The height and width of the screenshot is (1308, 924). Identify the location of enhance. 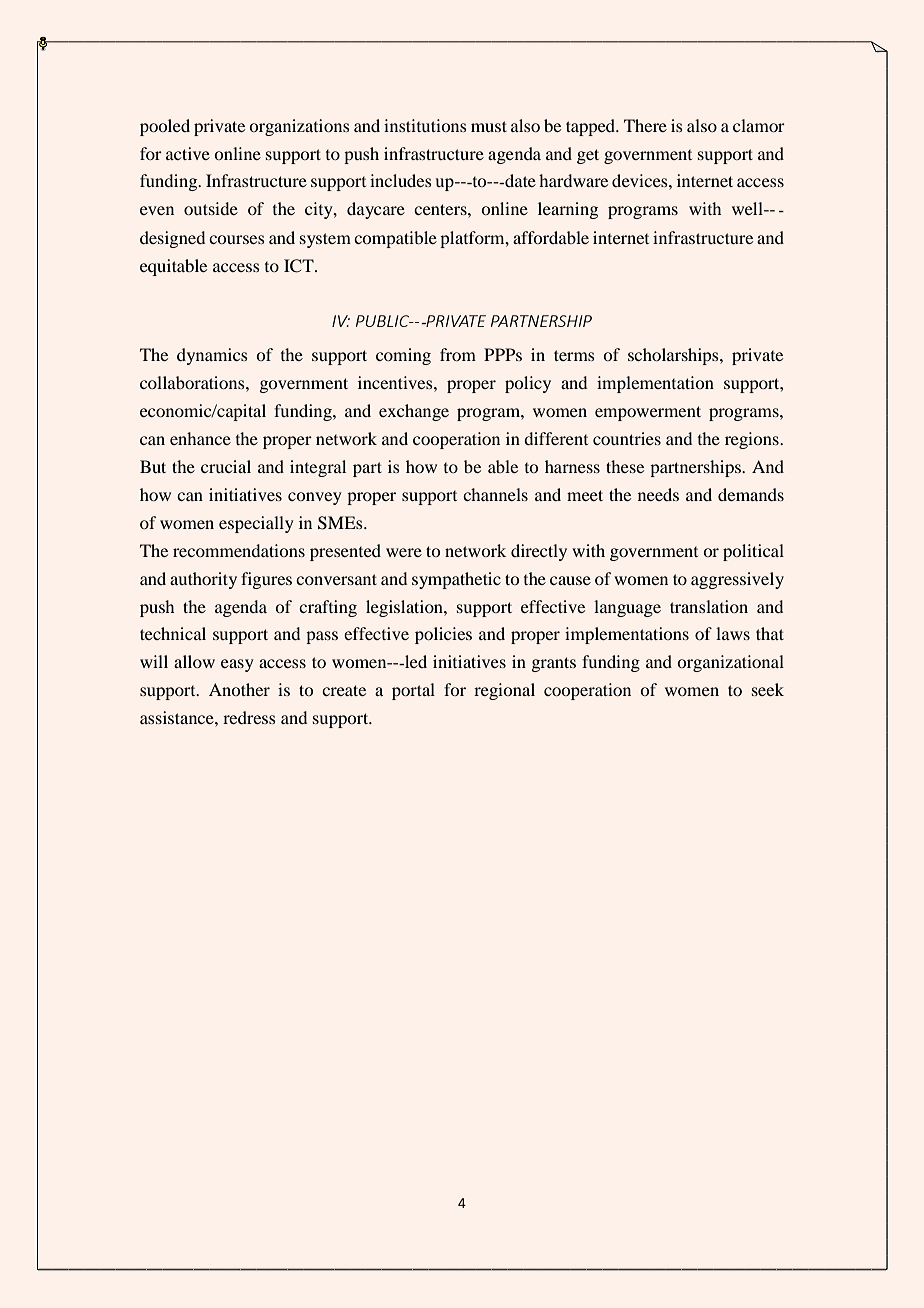
(200, 438).
